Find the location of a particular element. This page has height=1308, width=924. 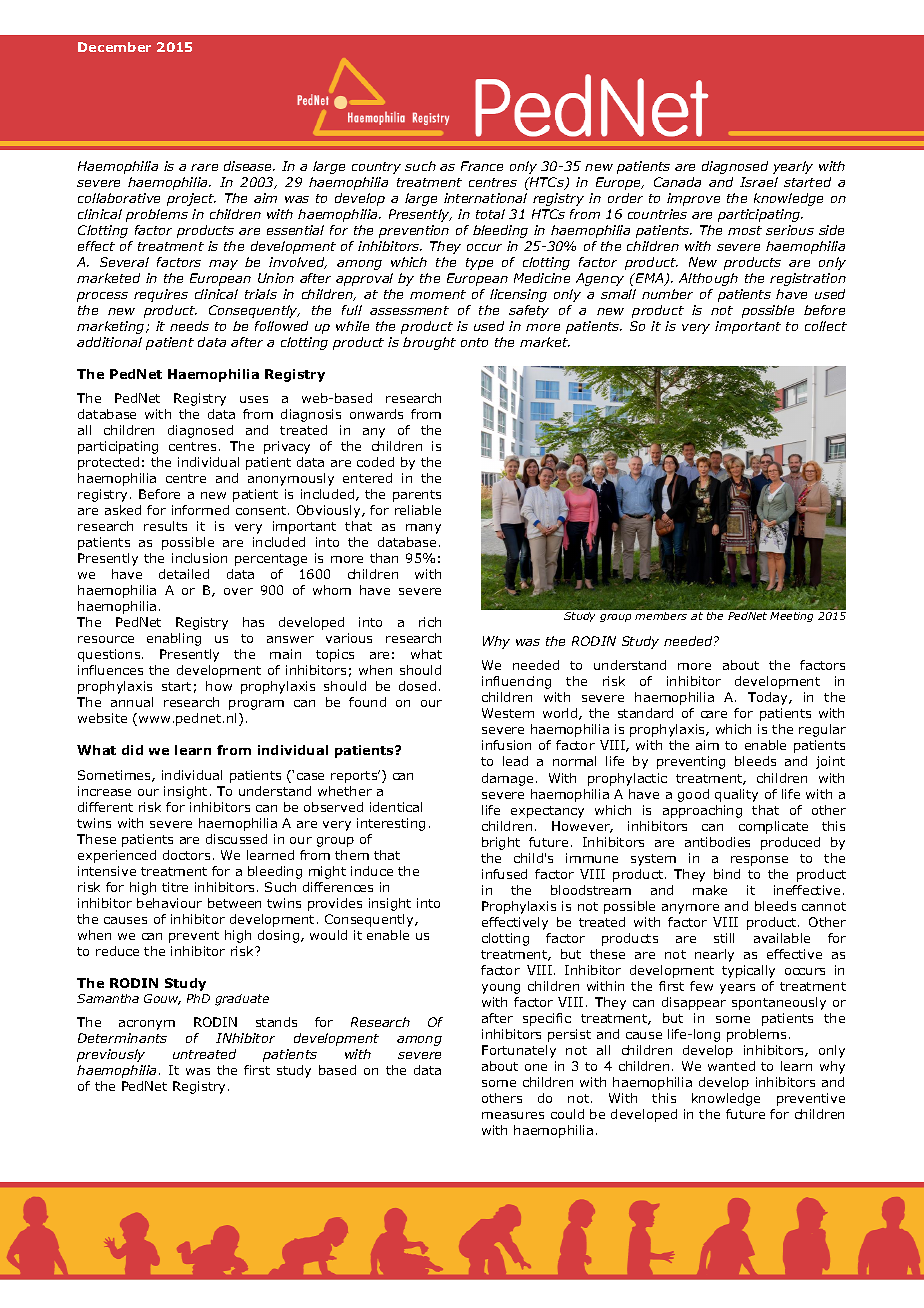

infusion is located at coordinates (506, 745).
